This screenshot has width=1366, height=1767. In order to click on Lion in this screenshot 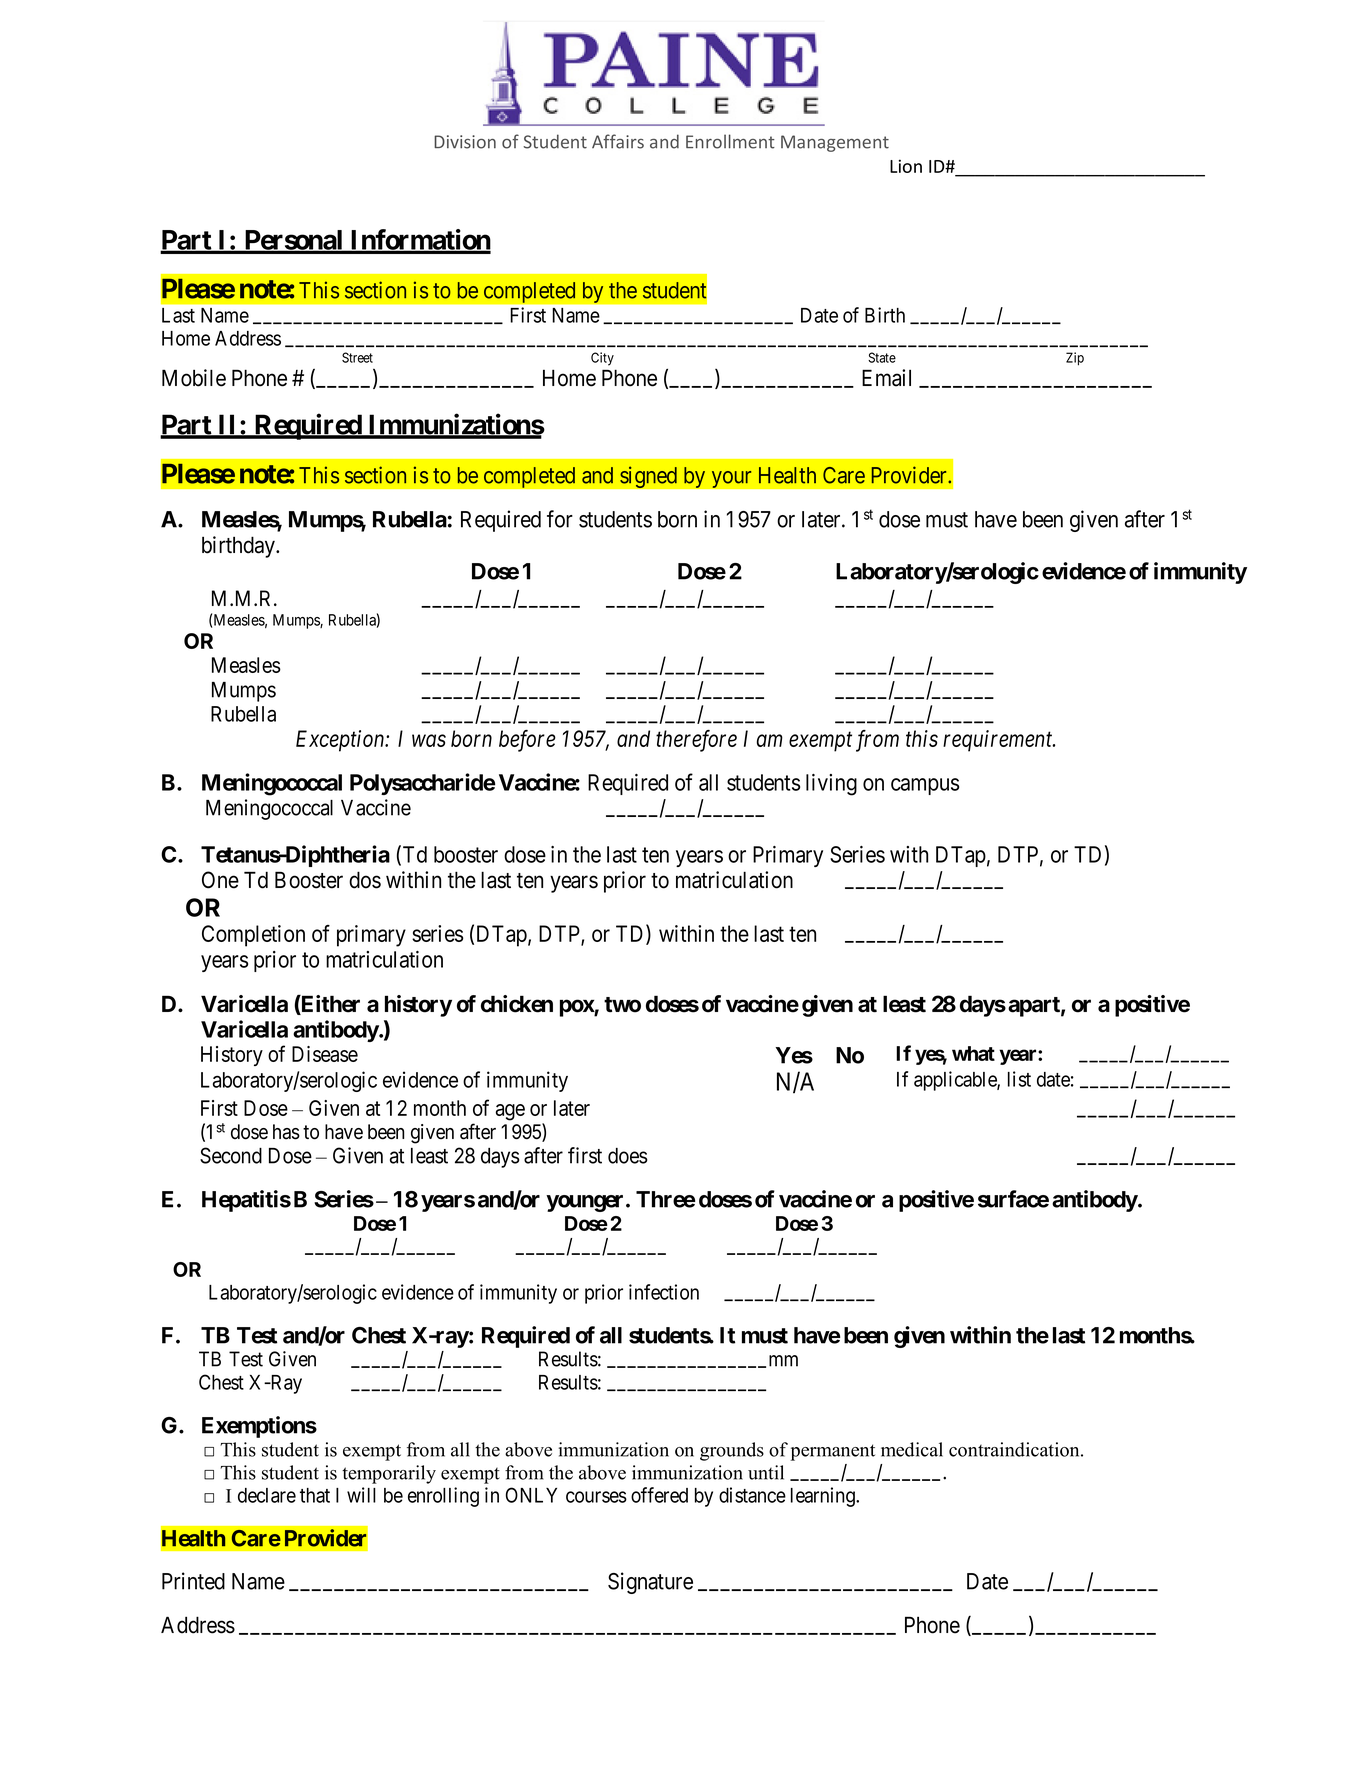, I will do `click(906, 166)`.
